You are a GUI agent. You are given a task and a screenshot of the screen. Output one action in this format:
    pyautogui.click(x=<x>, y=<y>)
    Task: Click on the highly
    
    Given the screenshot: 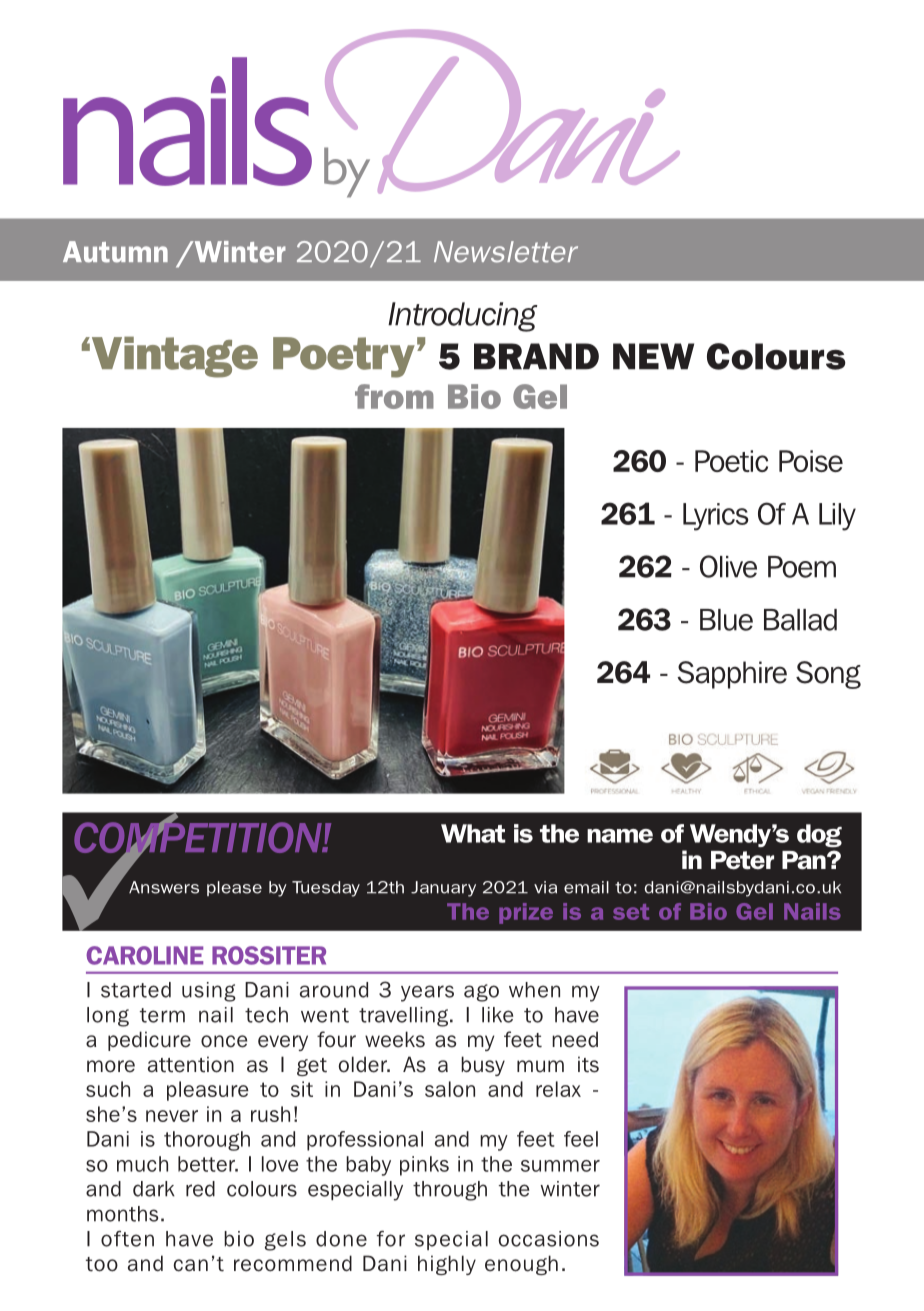 What is the action you would take?
    pyautogui.click(x=447, y=1265)
